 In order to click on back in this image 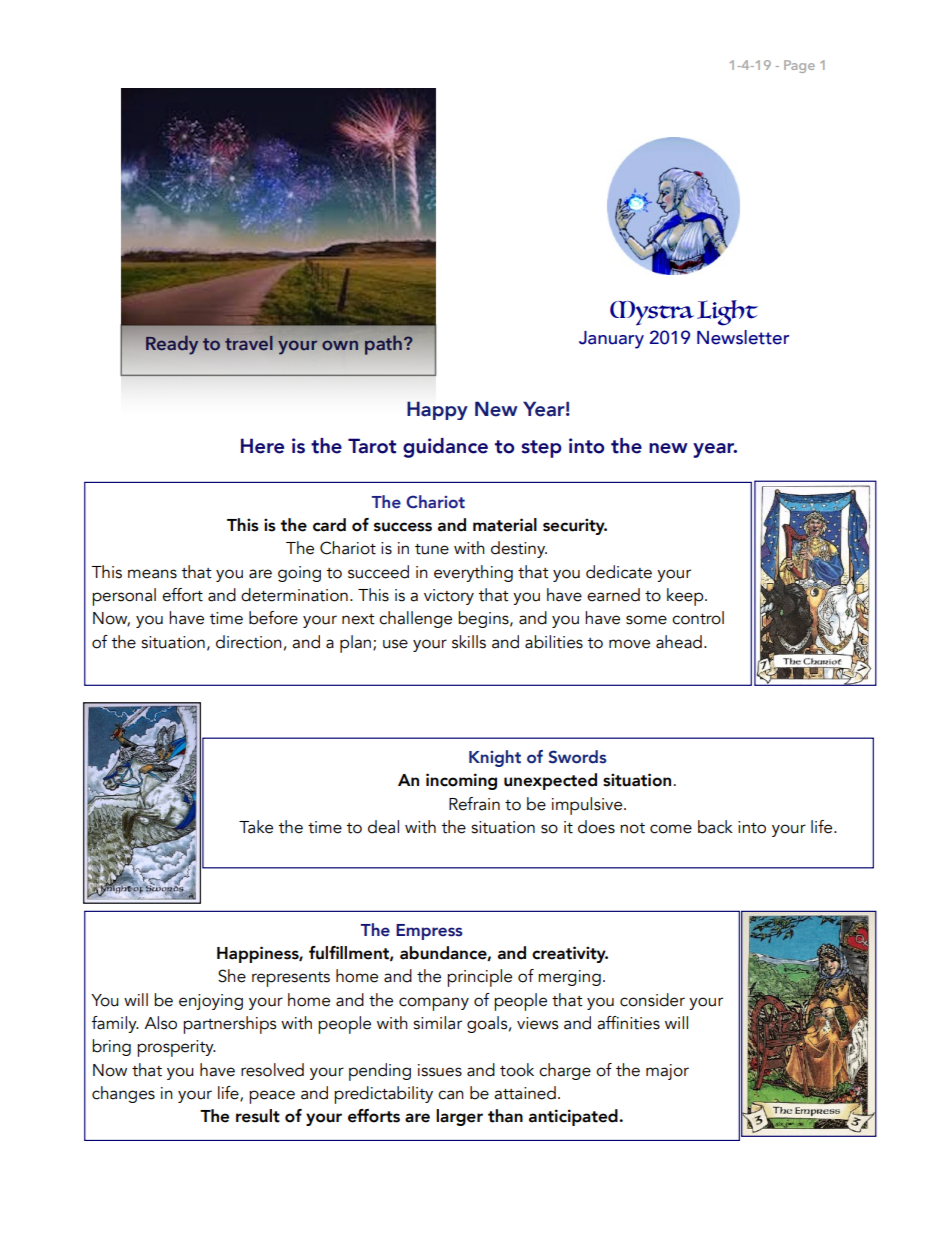, I will do `click(715, 827)`.
